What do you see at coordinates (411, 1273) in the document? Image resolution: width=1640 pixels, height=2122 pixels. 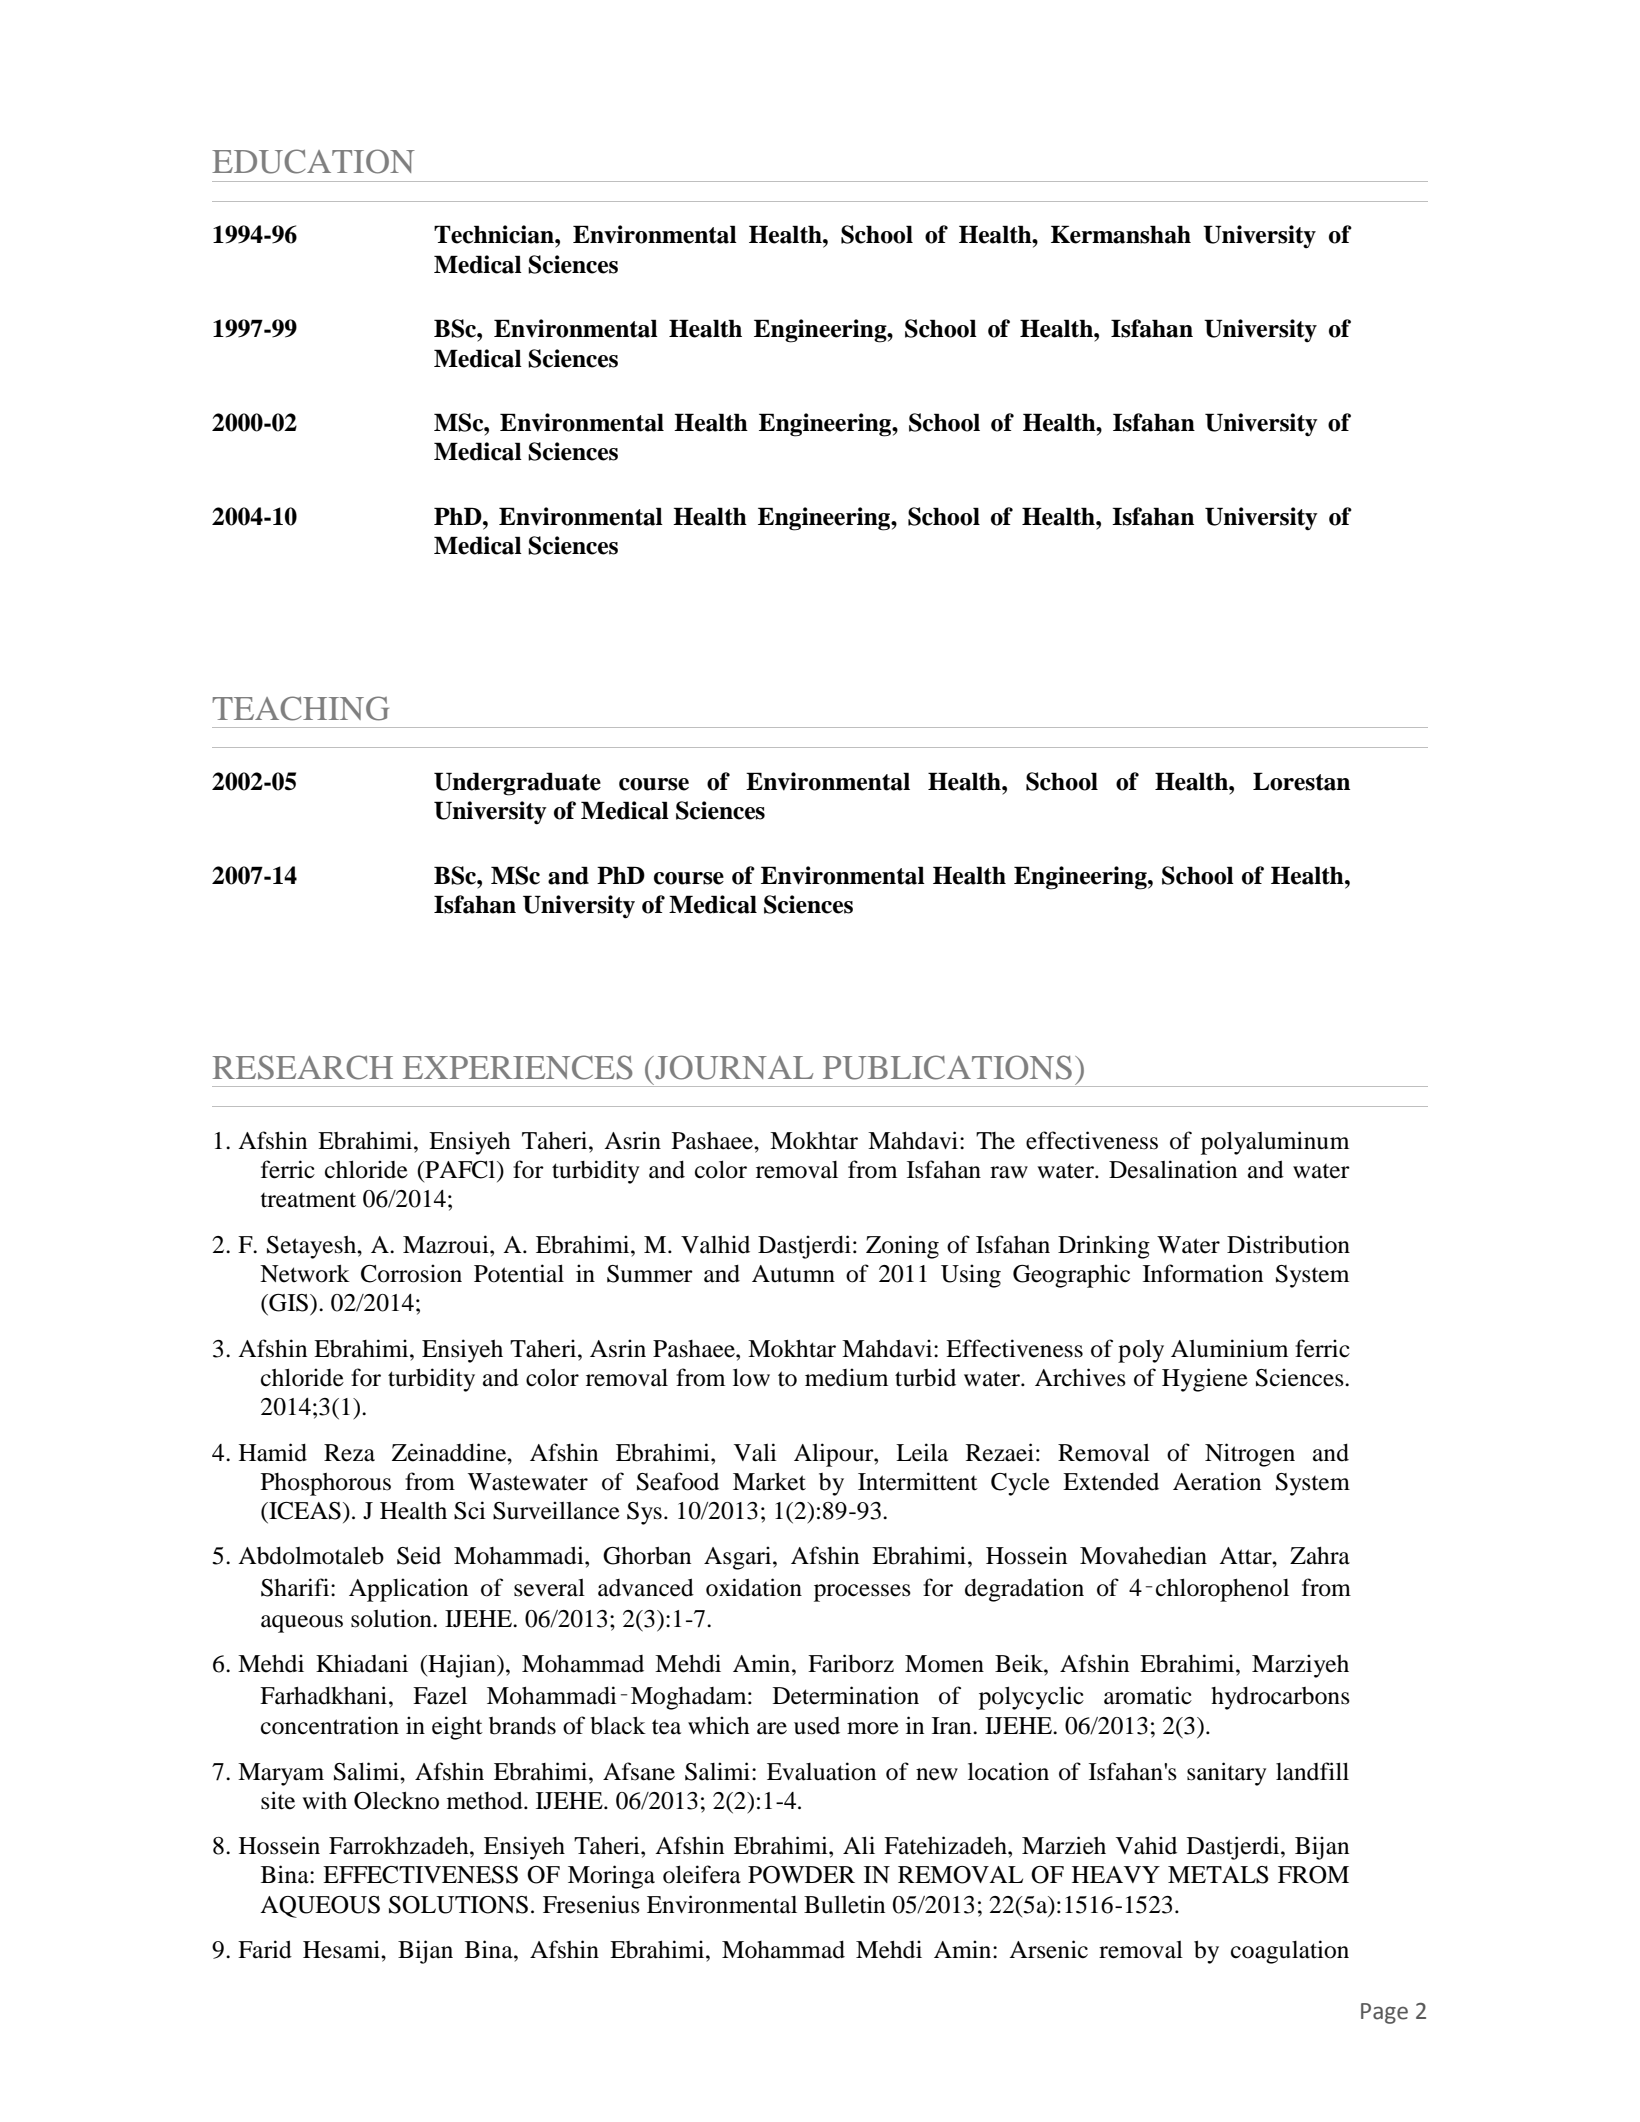 I see `Corrosion` at bounding box center [411, 1273].
